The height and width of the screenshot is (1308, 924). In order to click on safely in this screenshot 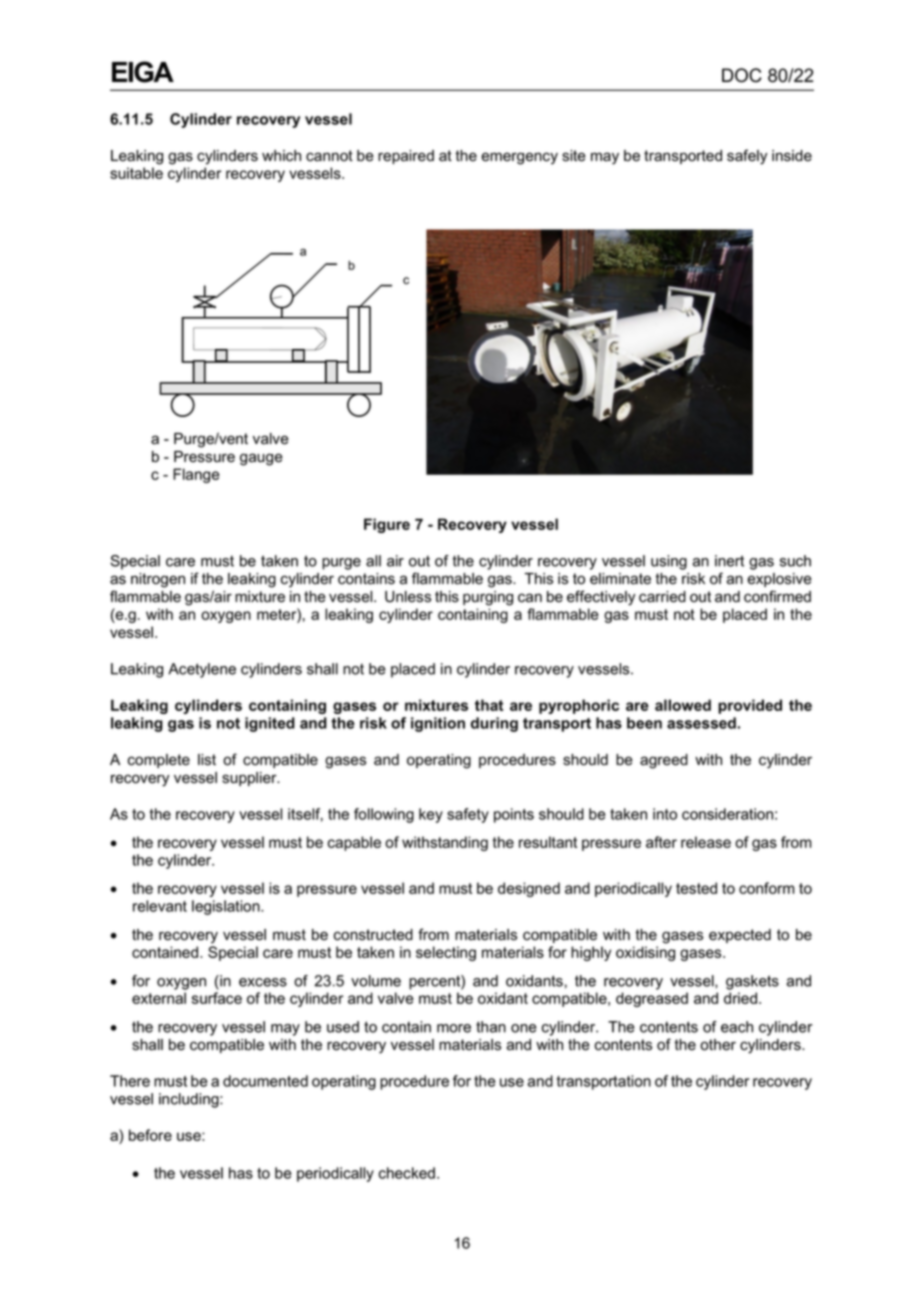, I will do `click(747, 157)`.
